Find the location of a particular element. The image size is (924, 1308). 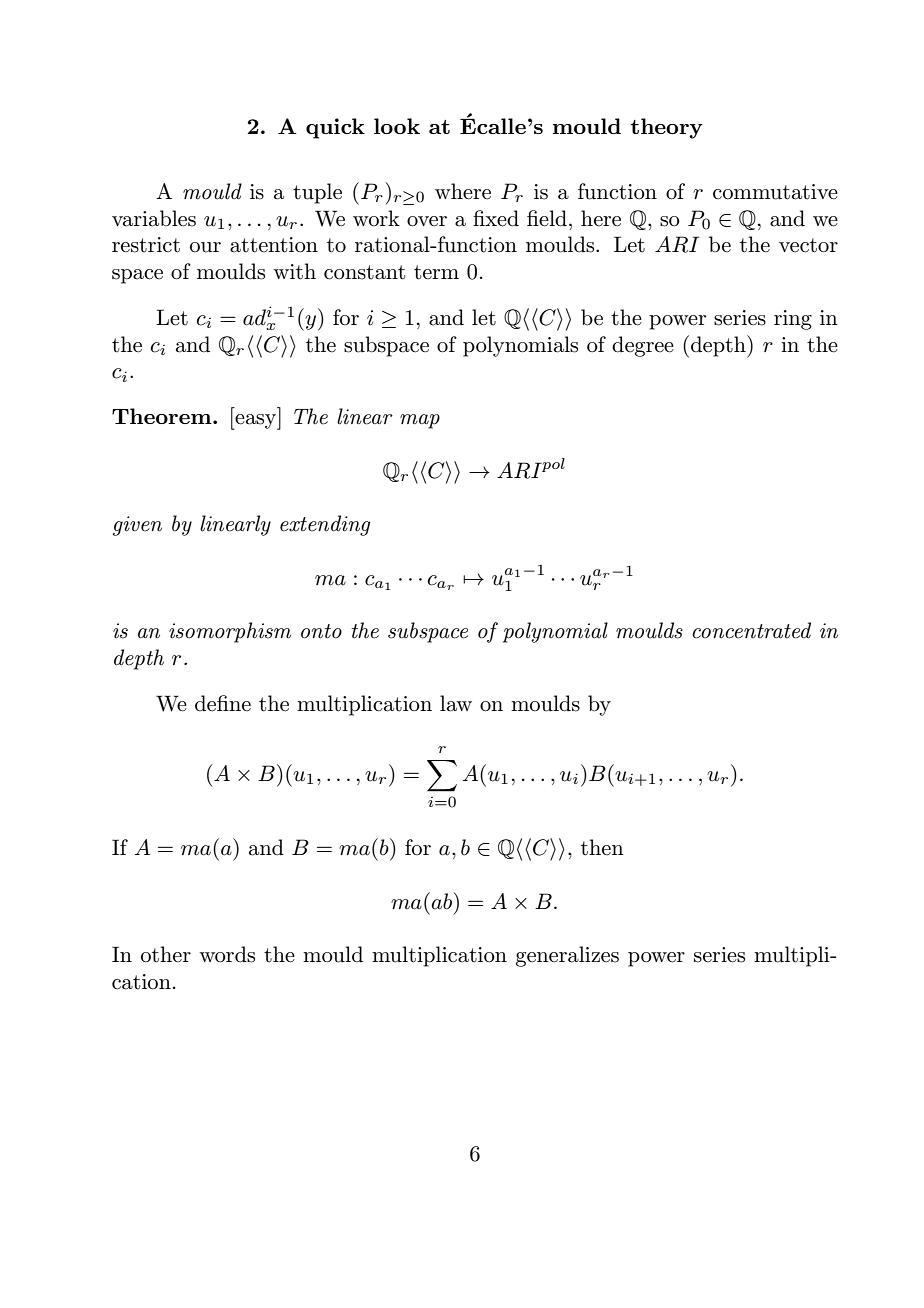

theory is located at coordinates (666, 128).
